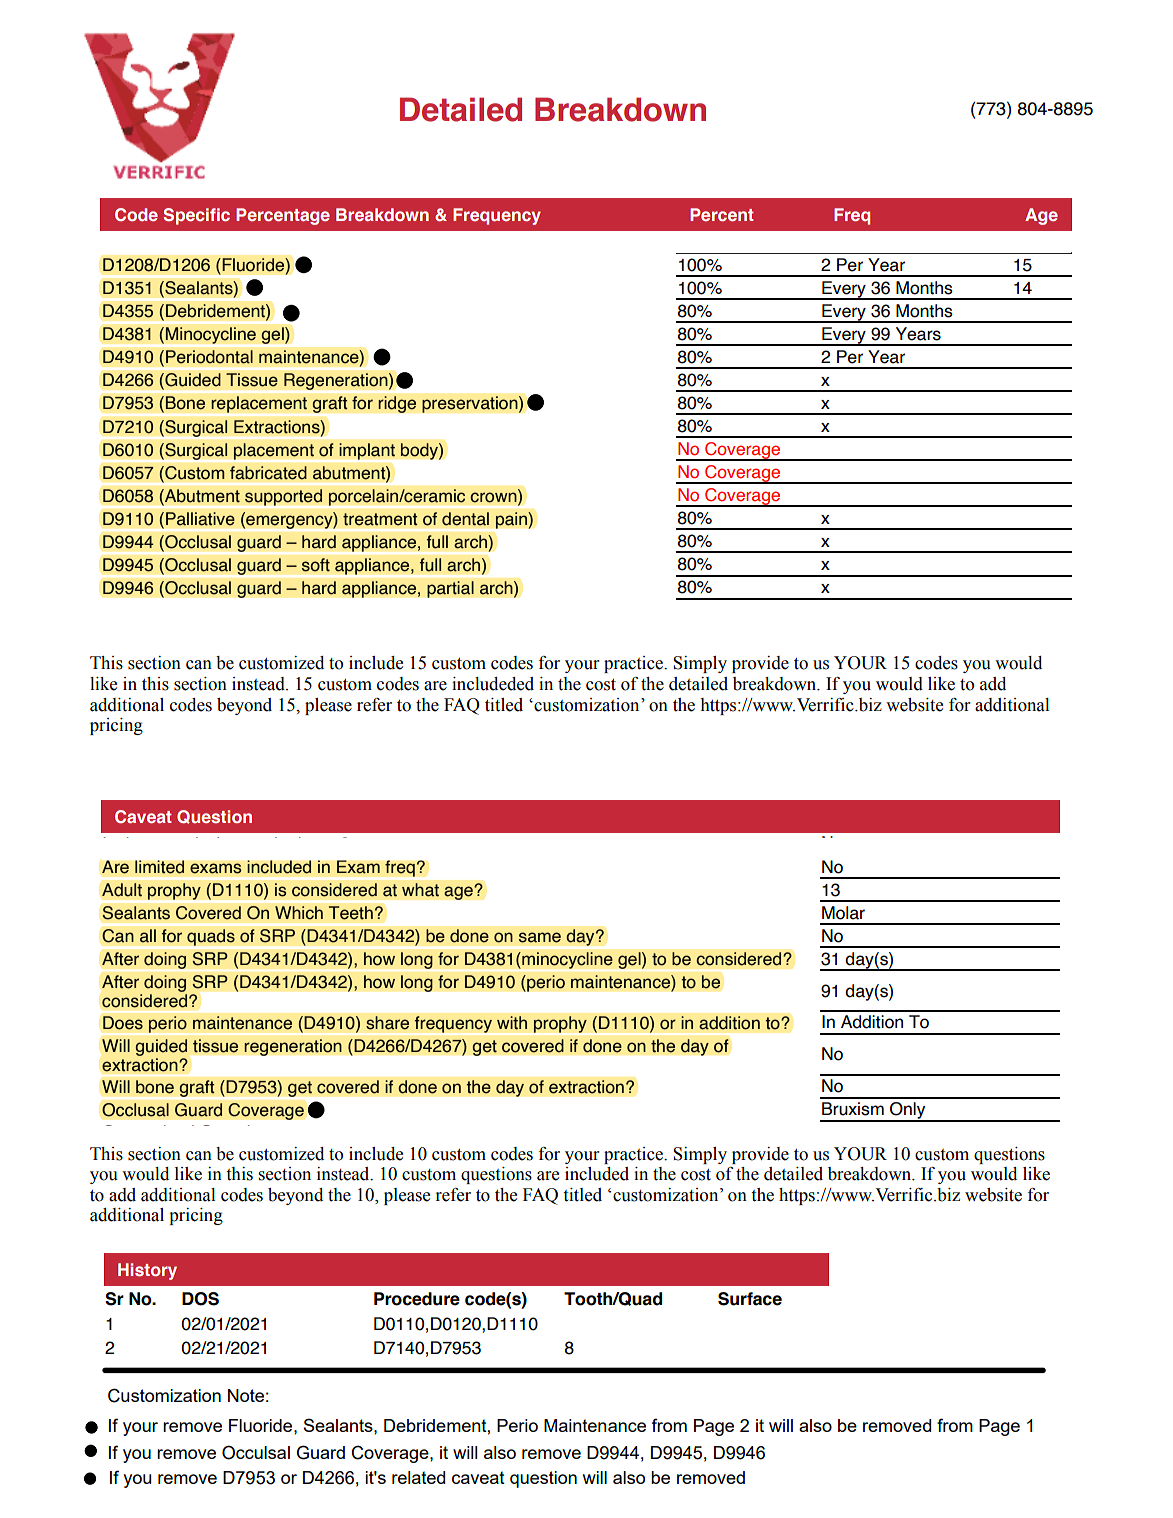  Describe the element at coordinates (196, 216) in the screenshot. I see `Specific` at that location.
